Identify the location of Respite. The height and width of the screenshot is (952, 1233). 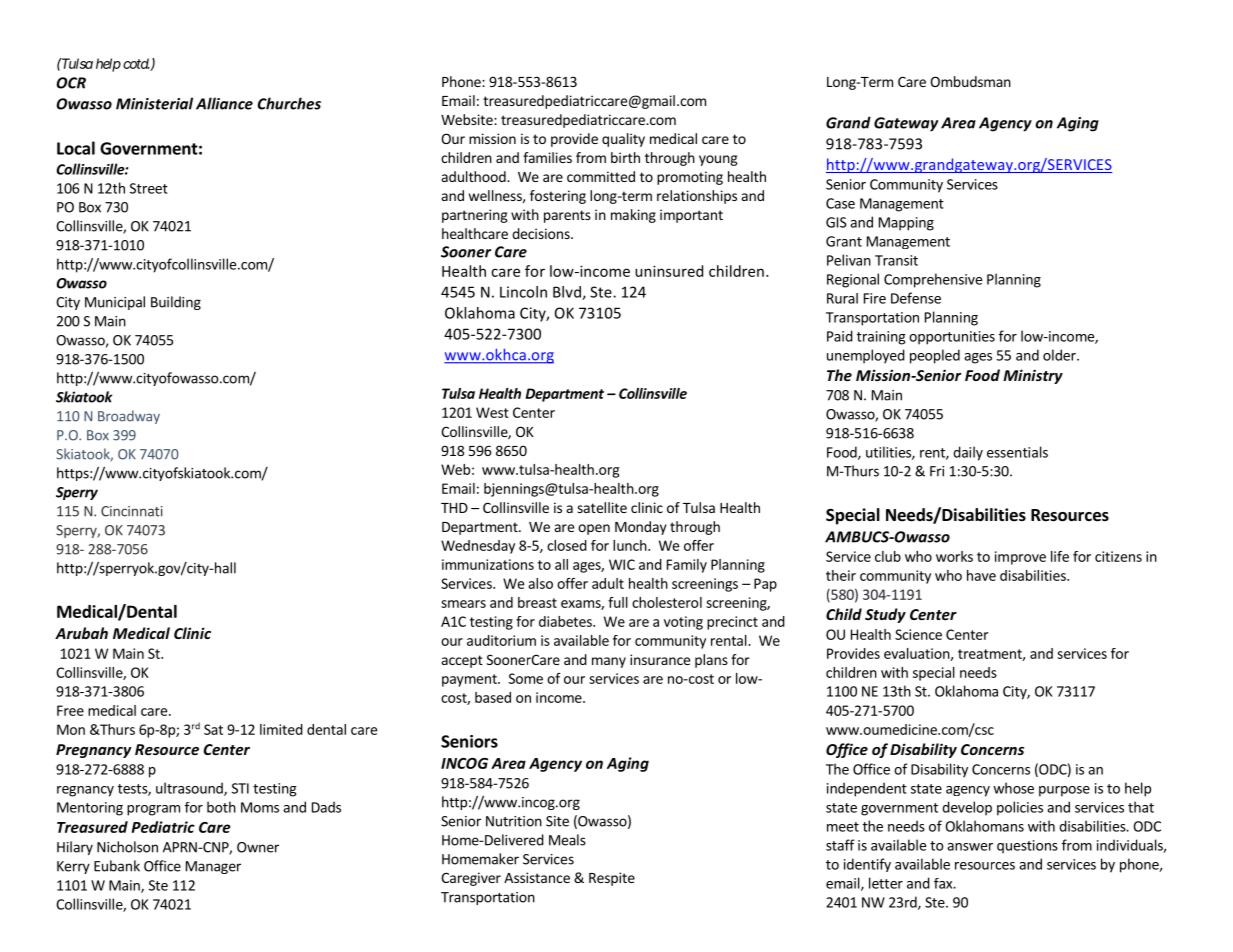
(612, 879).
